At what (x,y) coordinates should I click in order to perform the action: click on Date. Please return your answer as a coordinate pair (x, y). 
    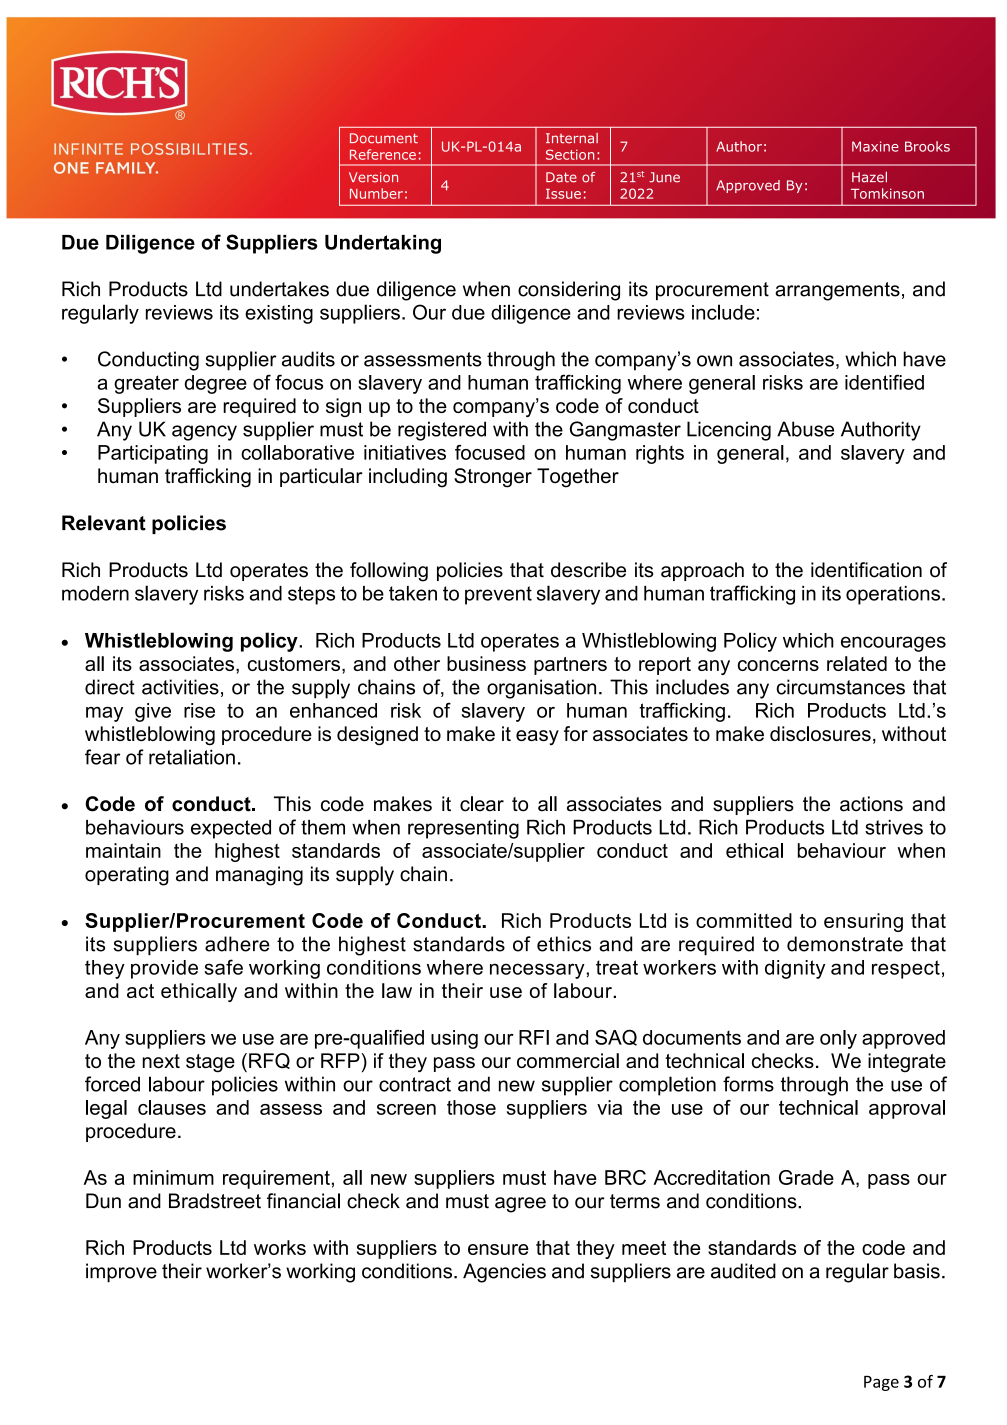
    Looking at the image, I should click on (561, 177).
